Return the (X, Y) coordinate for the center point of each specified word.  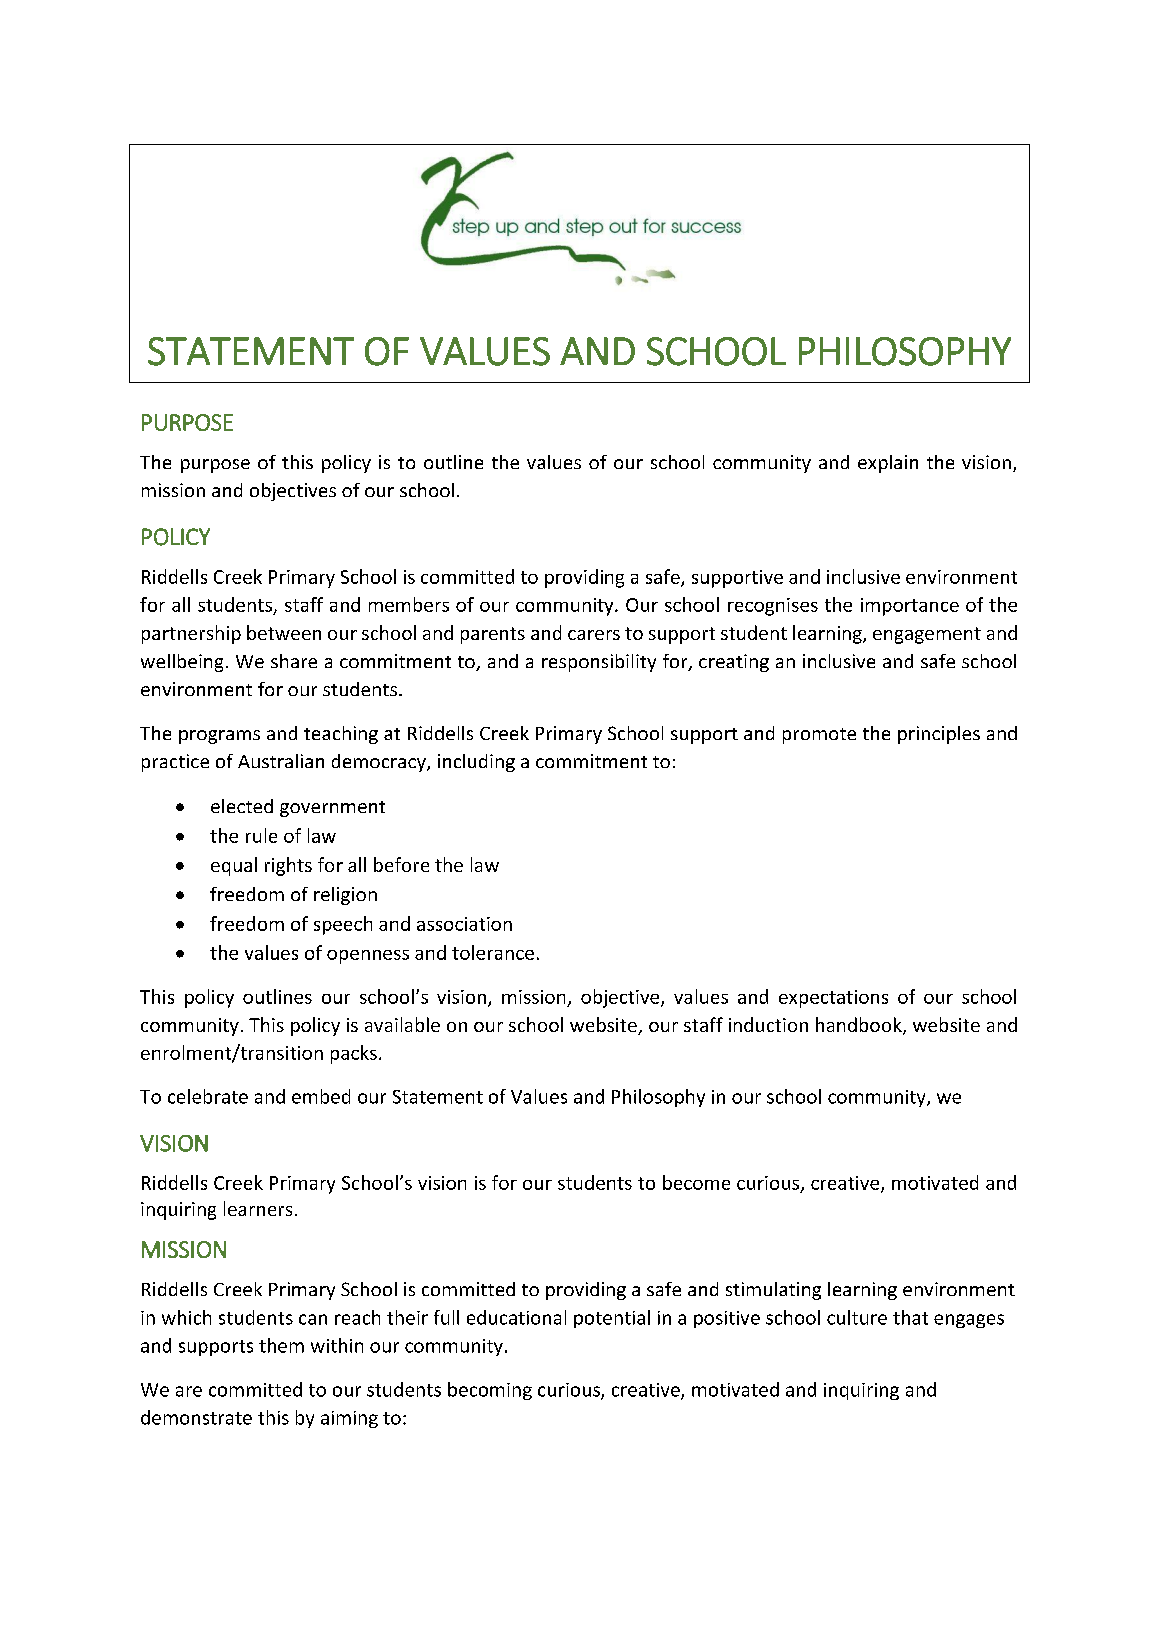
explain (888, 464)
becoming (490, 1391)
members (409, 604)
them (281, 1345)
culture (857, 1317)
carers (594, 635)
